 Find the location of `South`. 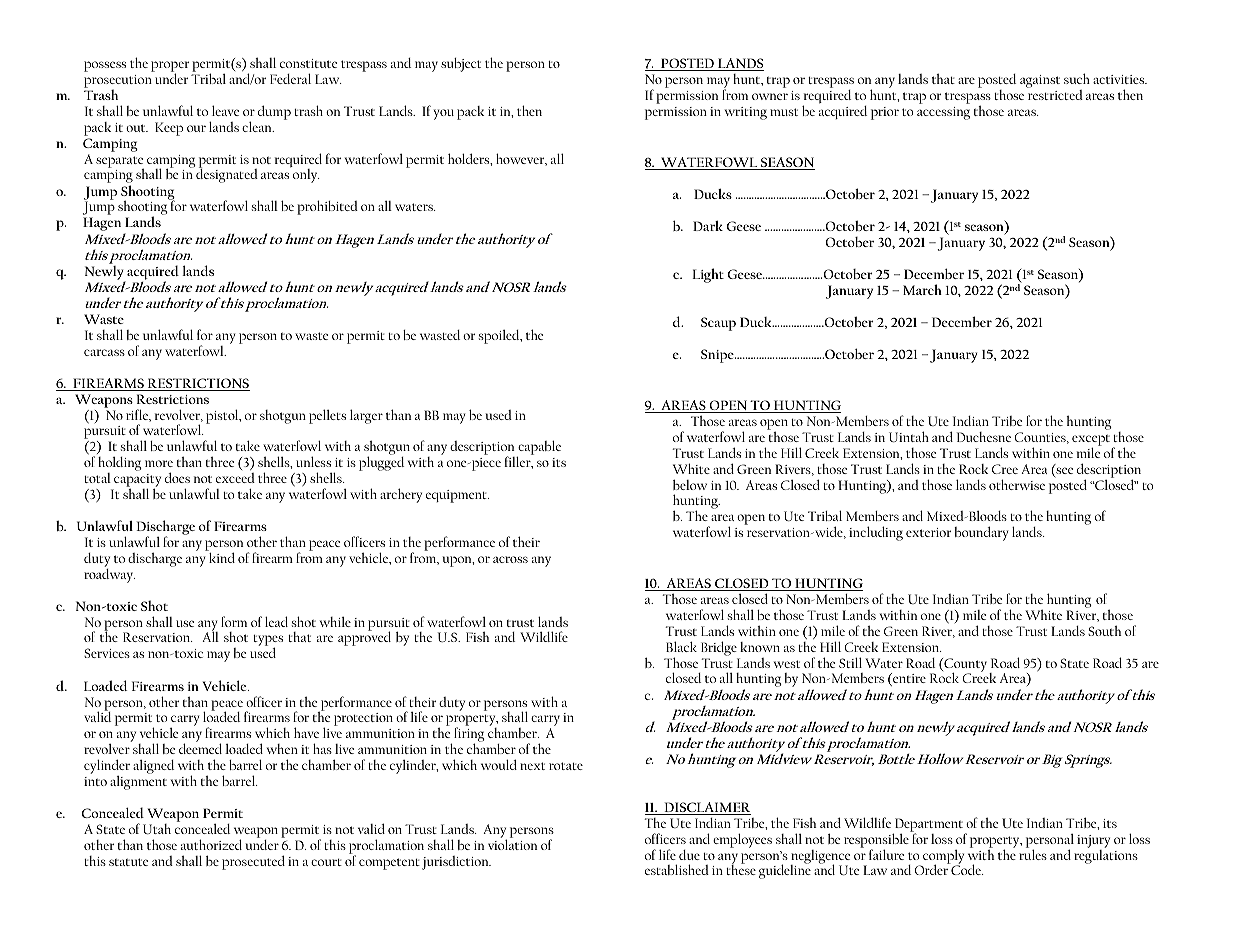

South is located at coordinates (1105, 631).
